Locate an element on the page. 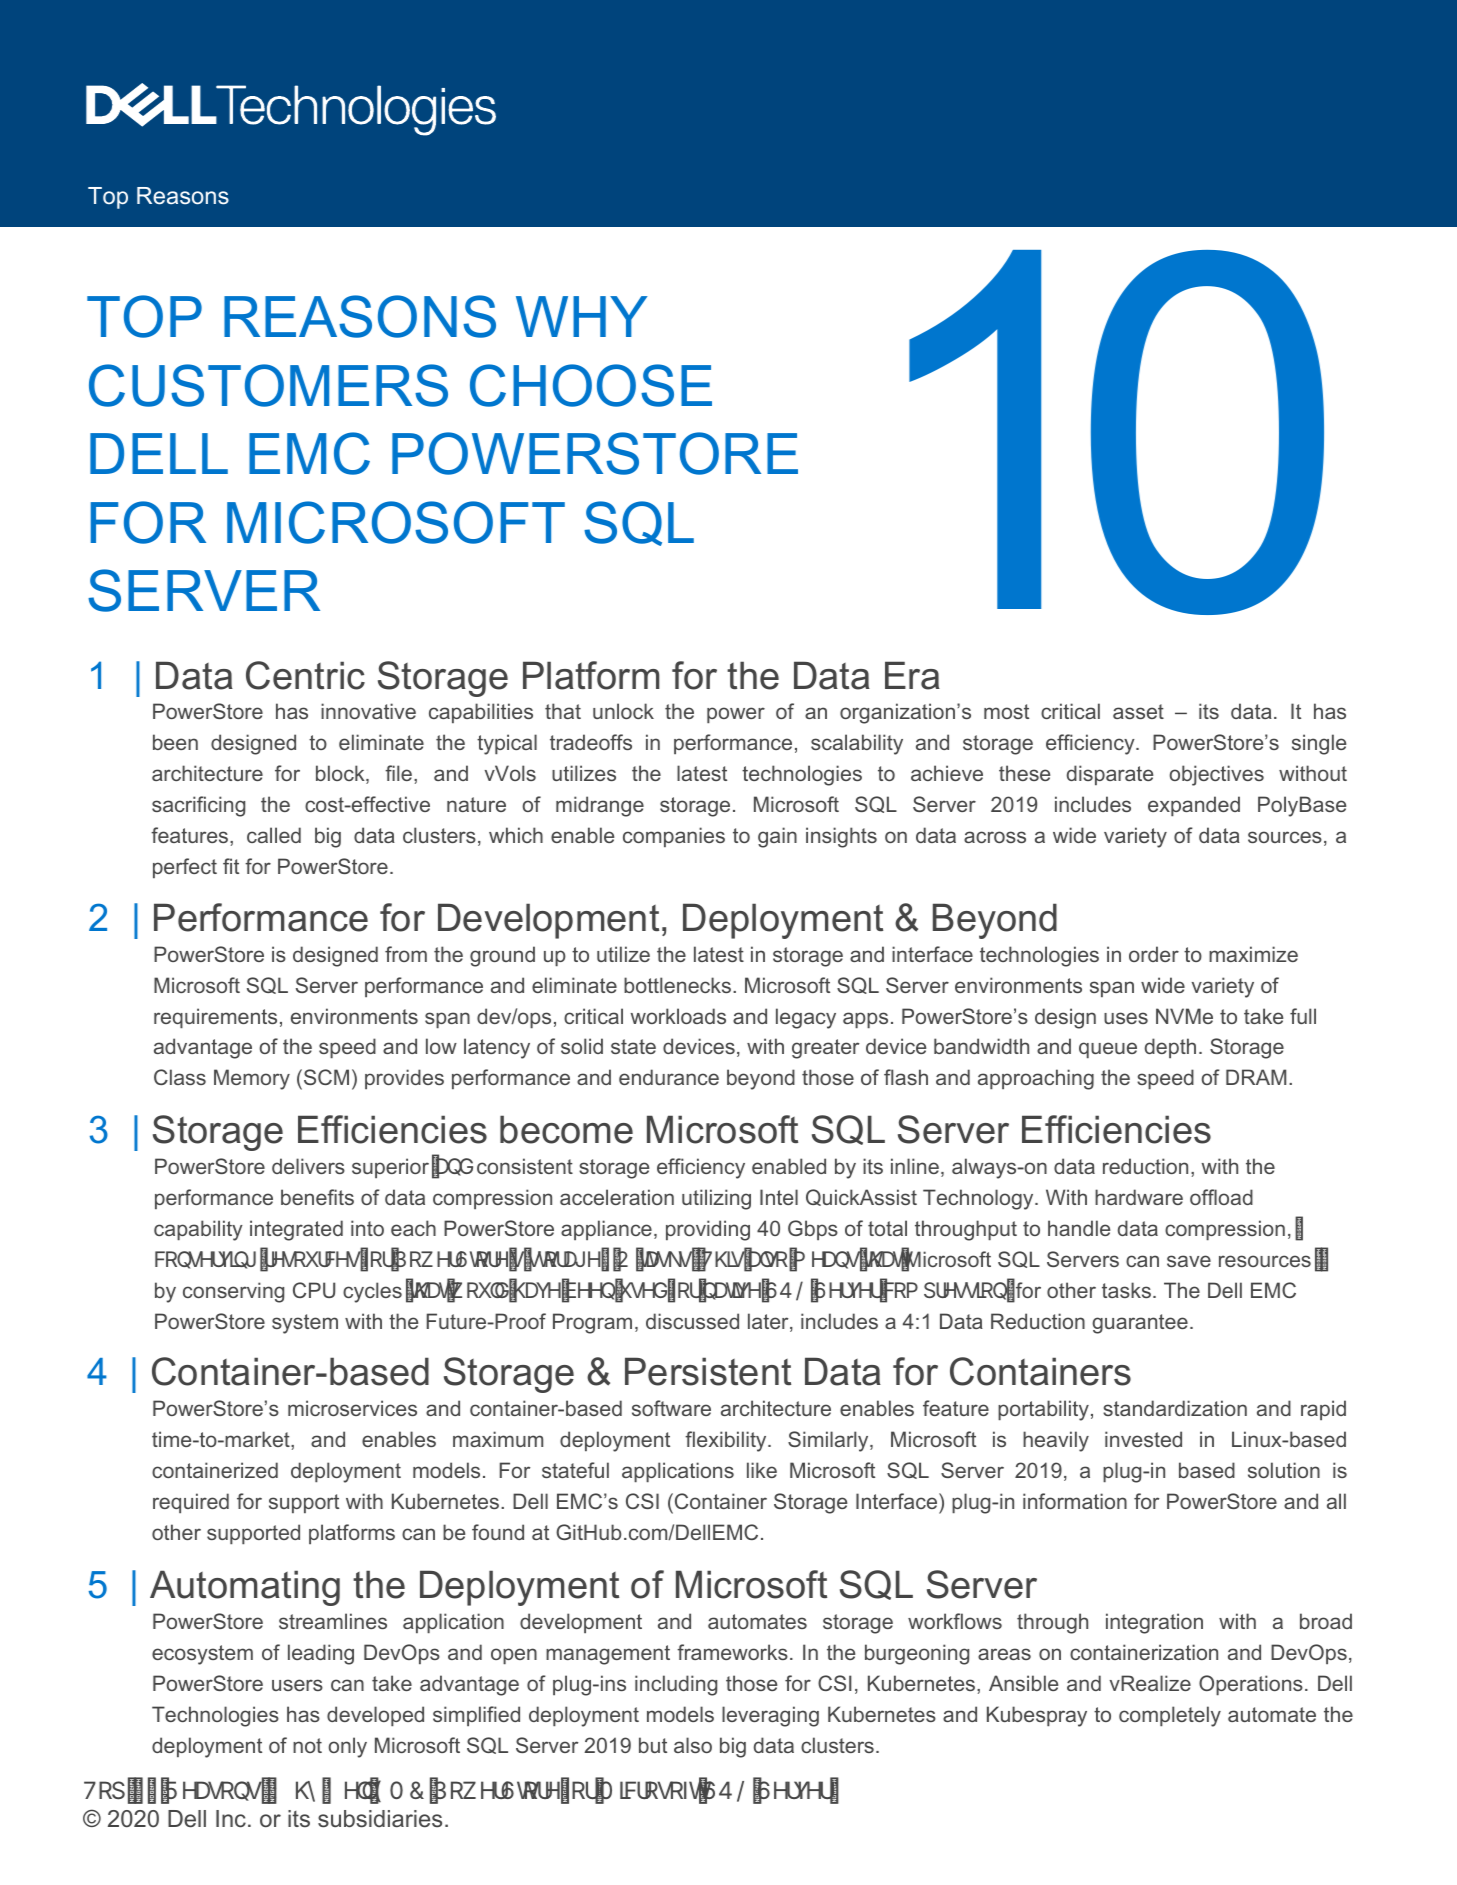 This document has width=1457, height=1885. depth is located at coordinates (1170, 1048).
